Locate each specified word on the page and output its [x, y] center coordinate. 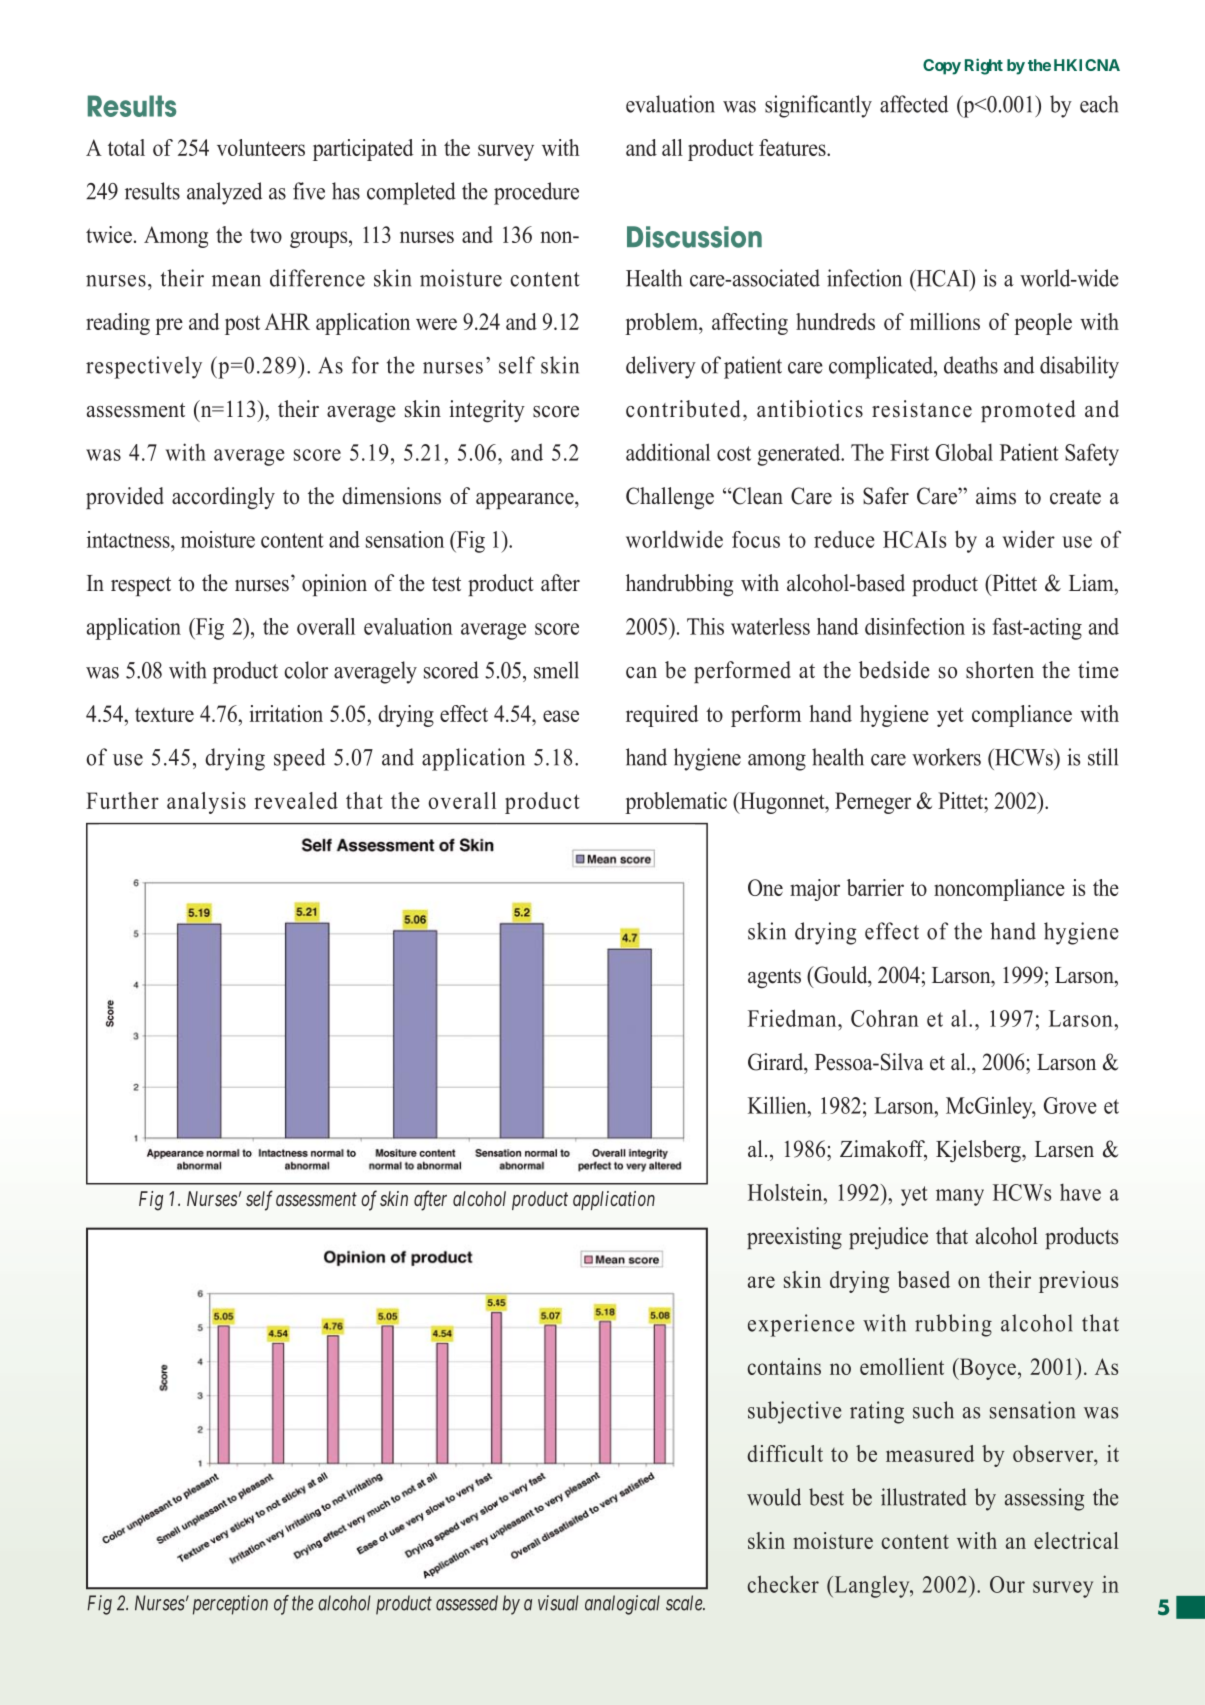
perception [230, 1605]
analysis [206, 803]
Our [1007, 1584]
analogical [622, 1605]
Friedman [793, 1018]
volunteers [261, 147]
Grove [1070, 1105]
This [705, 626]
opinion [334, 585]
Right [984, 66]
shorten [1000, 670]
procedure [536, 193]
